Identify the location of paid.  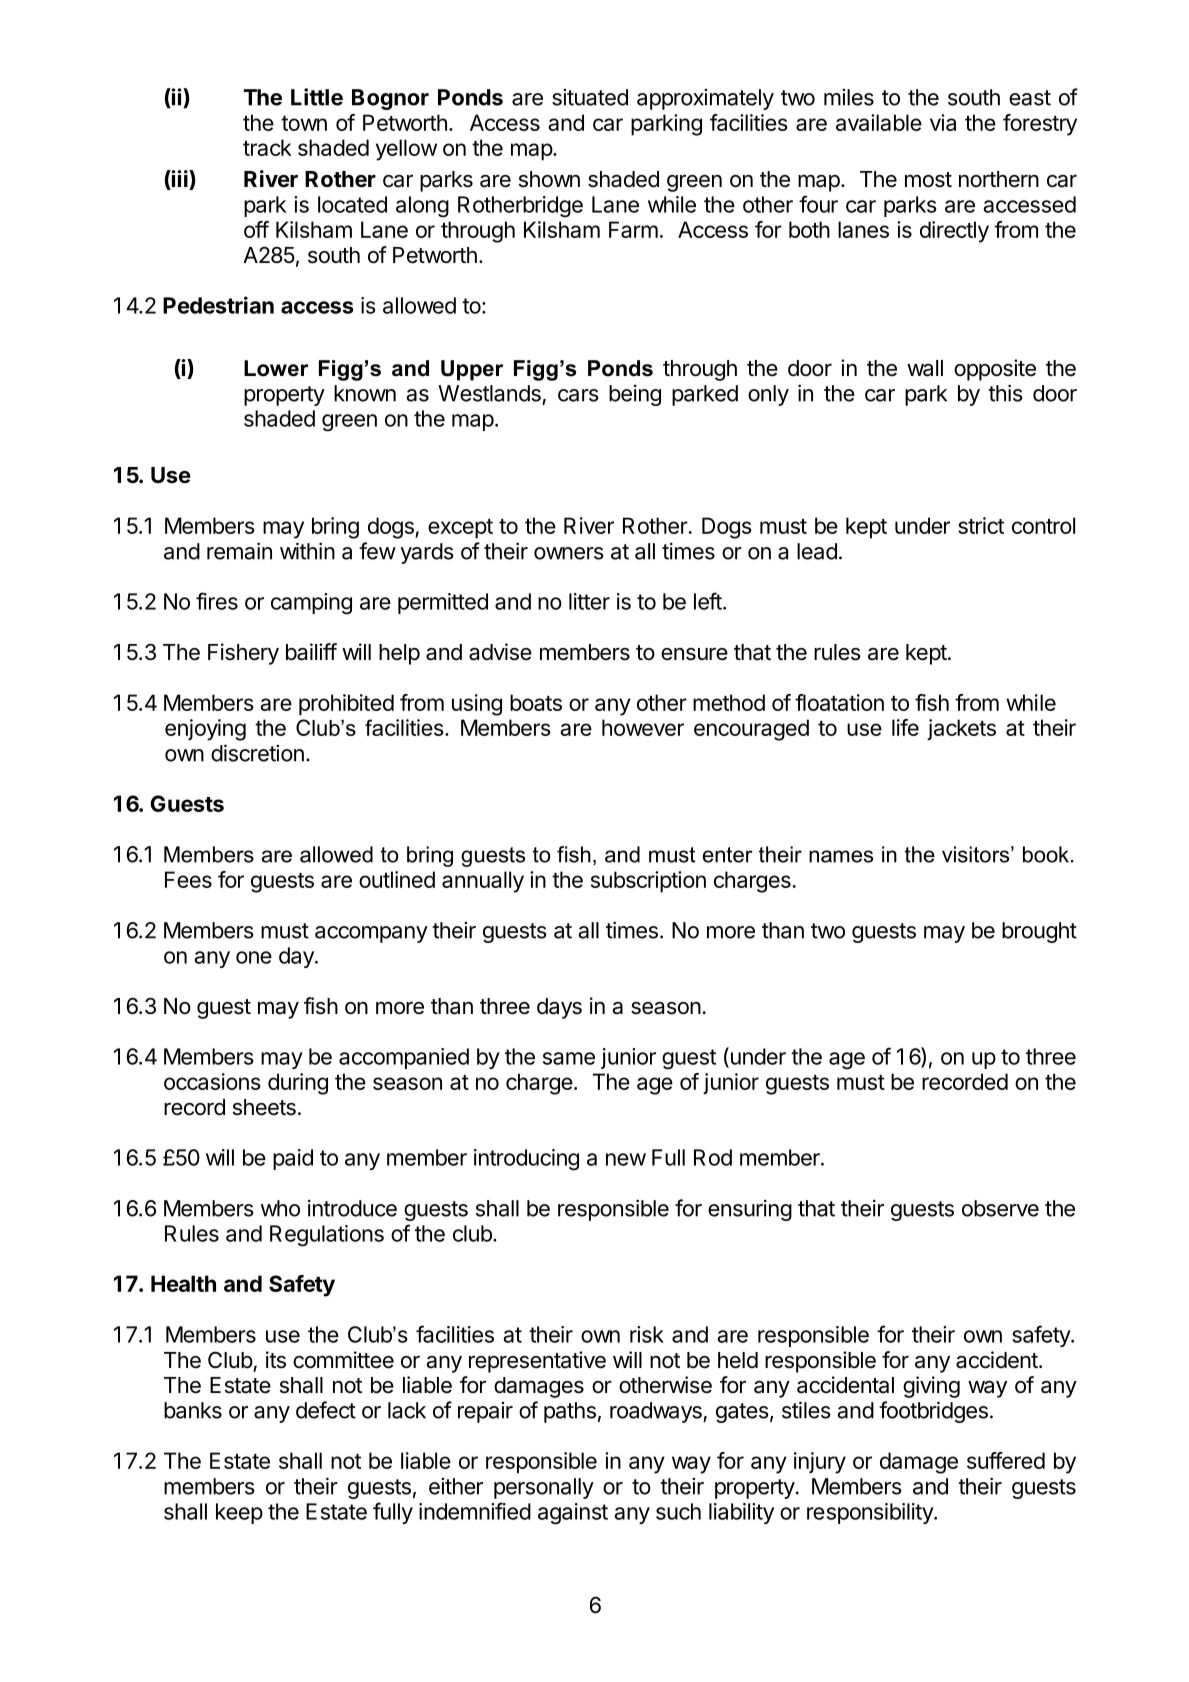
(293, 1159).
